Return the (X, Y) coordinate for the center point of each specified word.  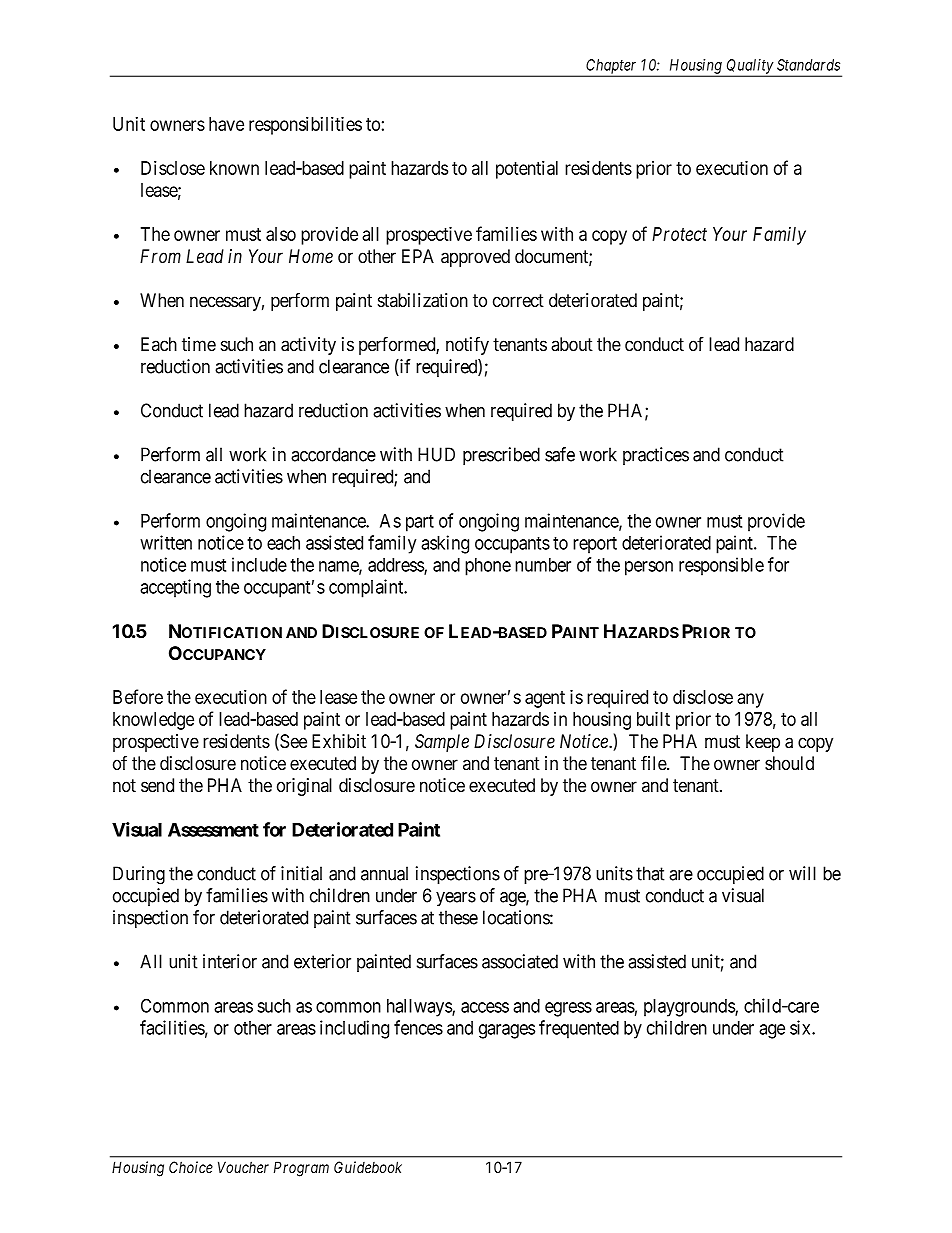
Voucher (243, 1167)
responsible (721, 566)
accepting (175, 588)
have (226, 124)
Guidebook (368, 1167)
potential (527, 169)
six (801, 1027)
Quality (749, 67)
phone (488, 567)
